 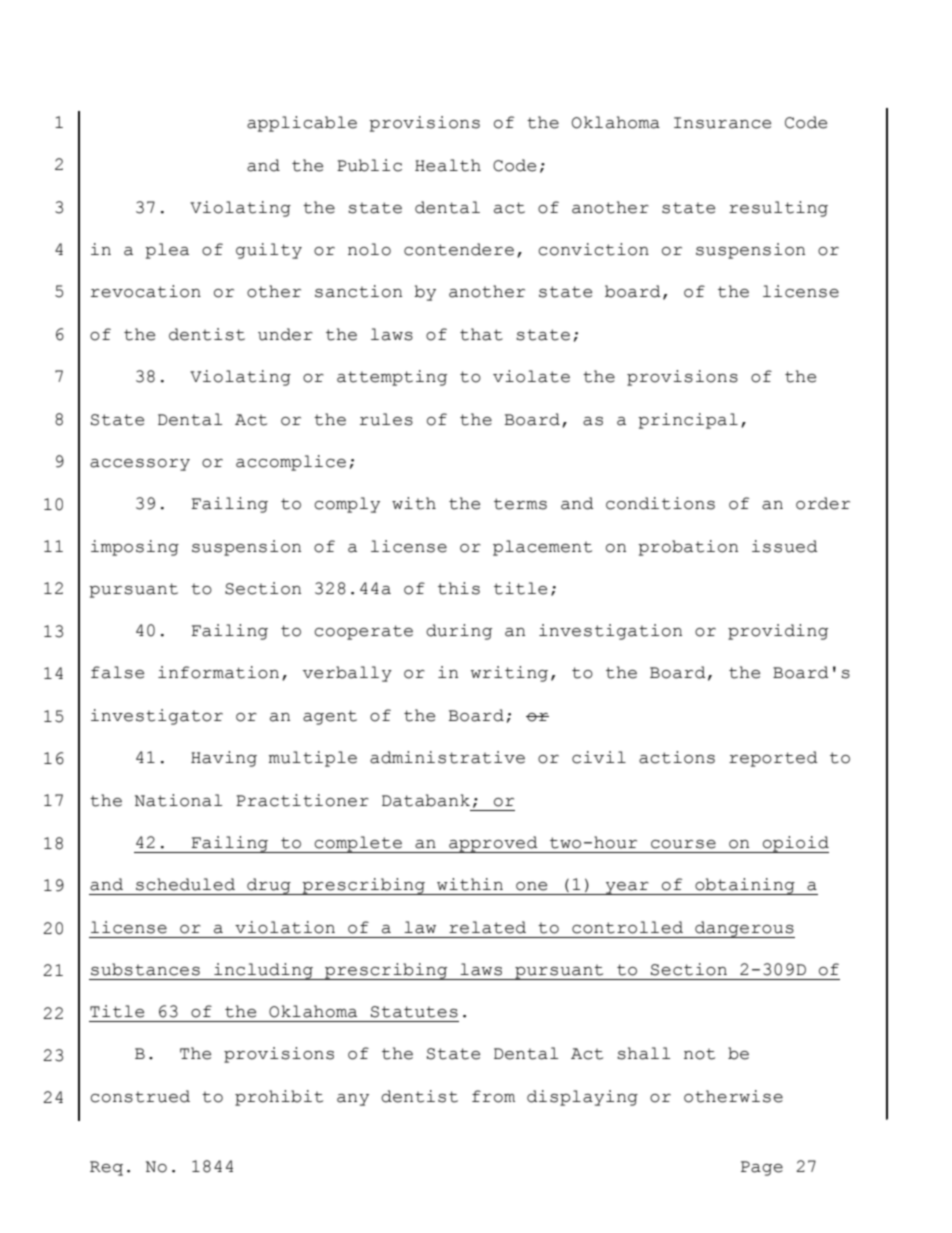 What do you see at coordinates (778, 632) in the screenshot?
I see `providing` at bounding box center [778, 632].
